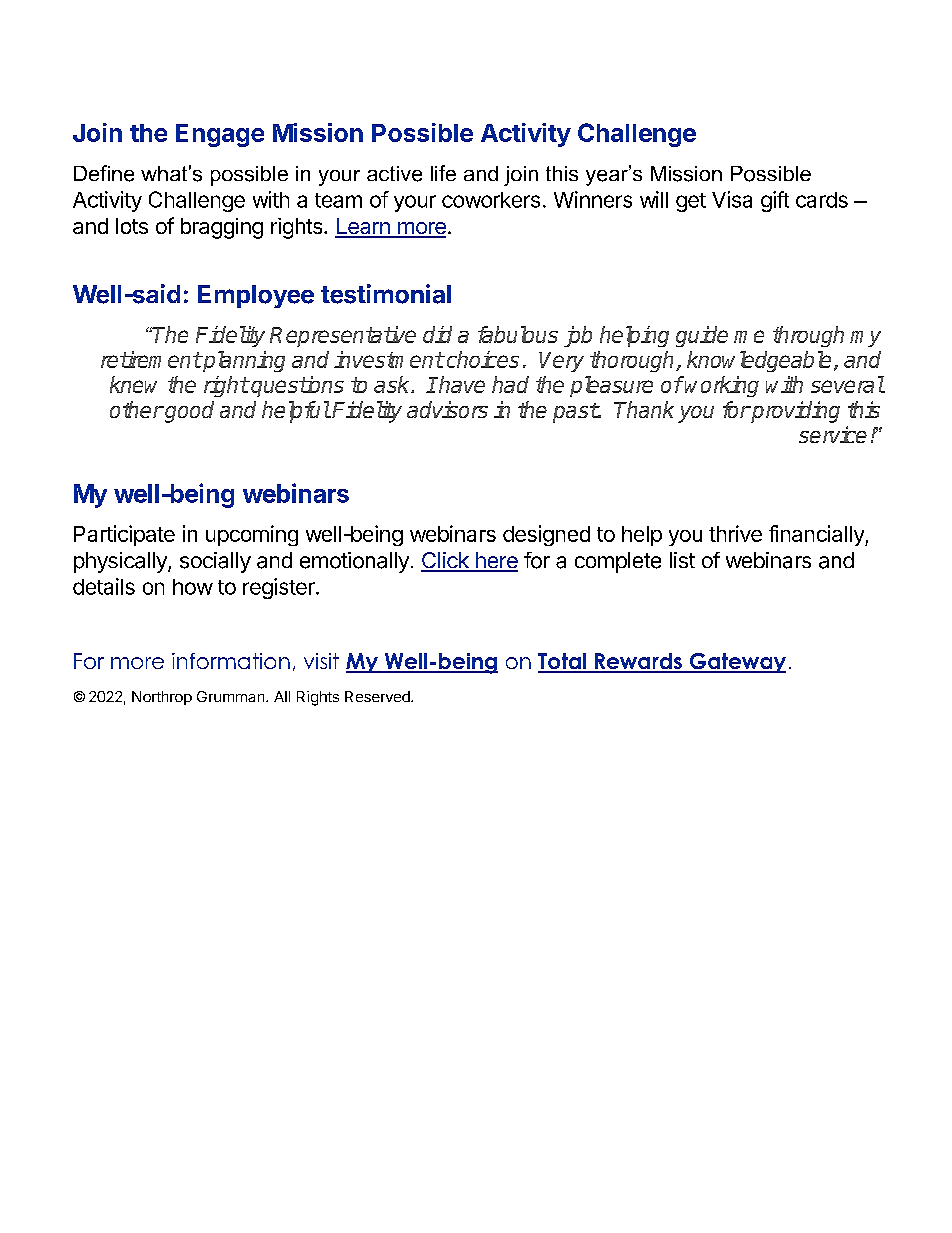  I want to click on Employee, so click(256, 296).
